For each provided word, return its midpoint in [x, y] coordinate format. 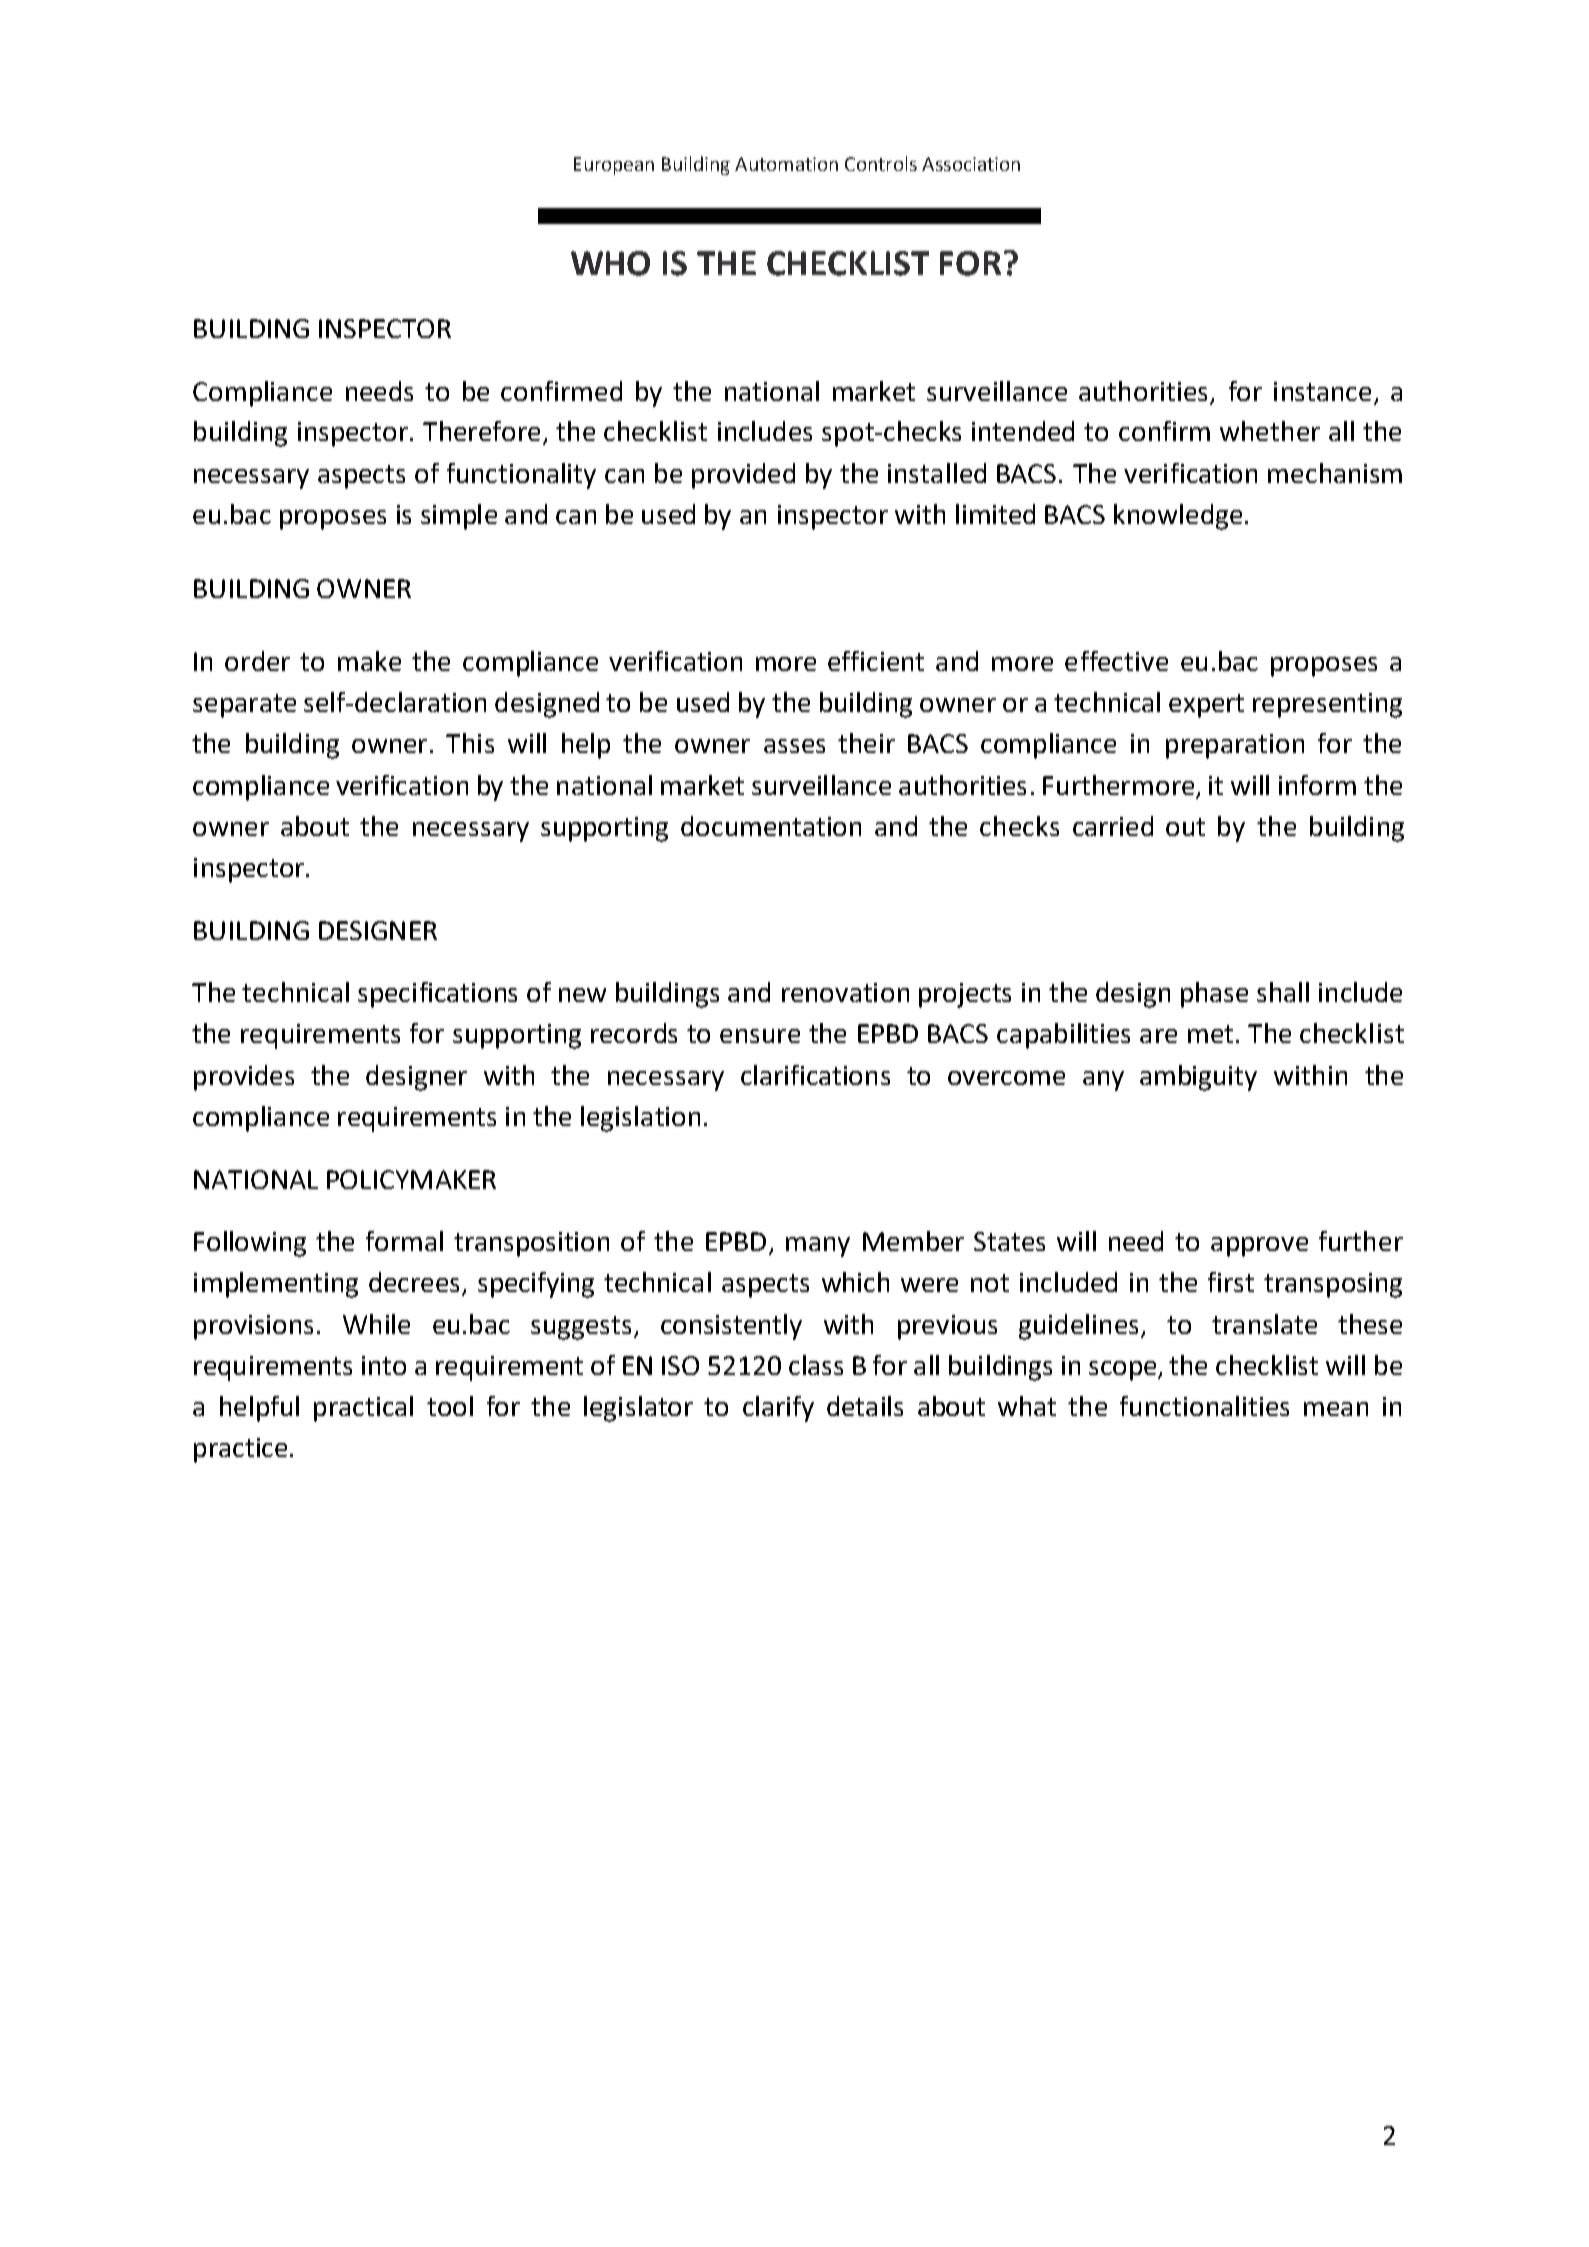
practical [363, 1409]
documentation [771, 826]
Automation [786, 164]
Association [971, 164]
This [470, 743]
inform [1317, 785]
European [614, 166]
